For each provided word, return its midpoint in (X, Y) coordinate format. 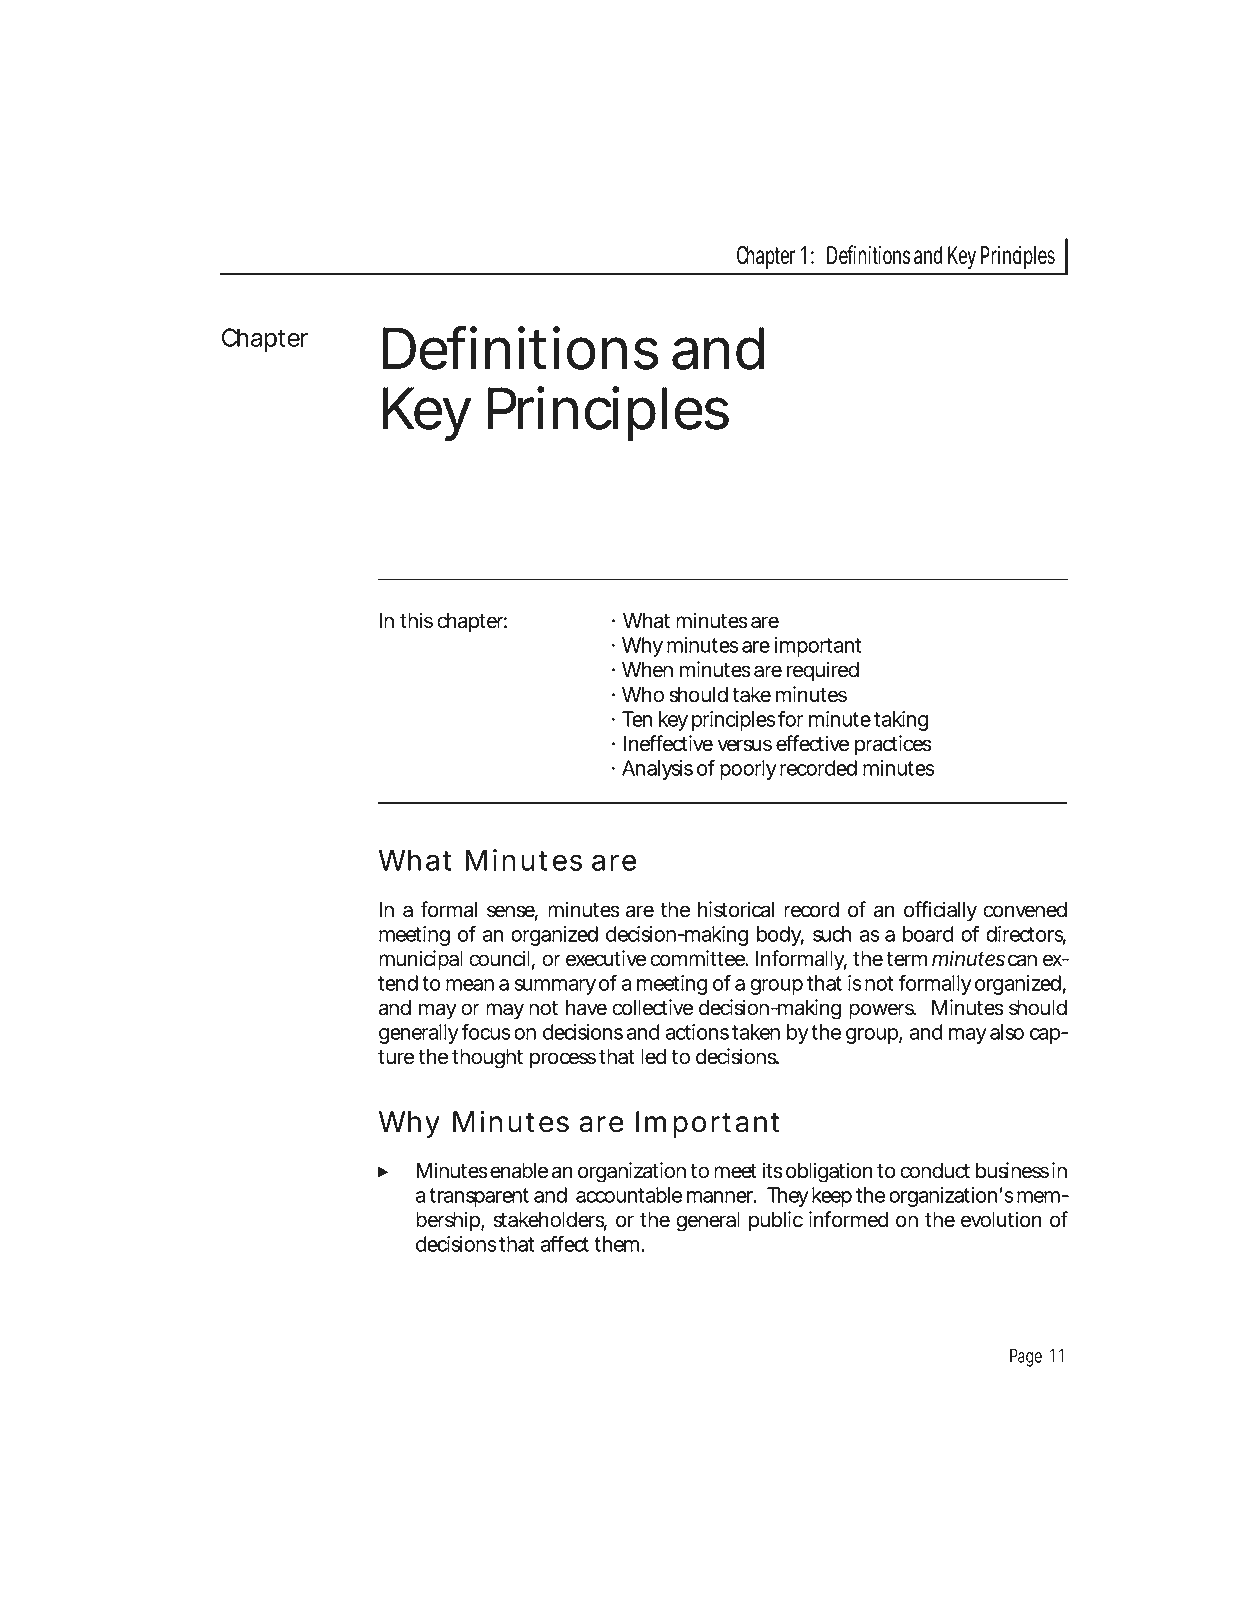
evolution (1000, 1219)
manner (720, 1197)
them (614, 1244)
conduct (935, 1171)
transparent (479, 1197)
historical (736, 909)
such (831, 934)
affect (565, 1244)
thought (487, 1059)
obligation (828, 1172)
